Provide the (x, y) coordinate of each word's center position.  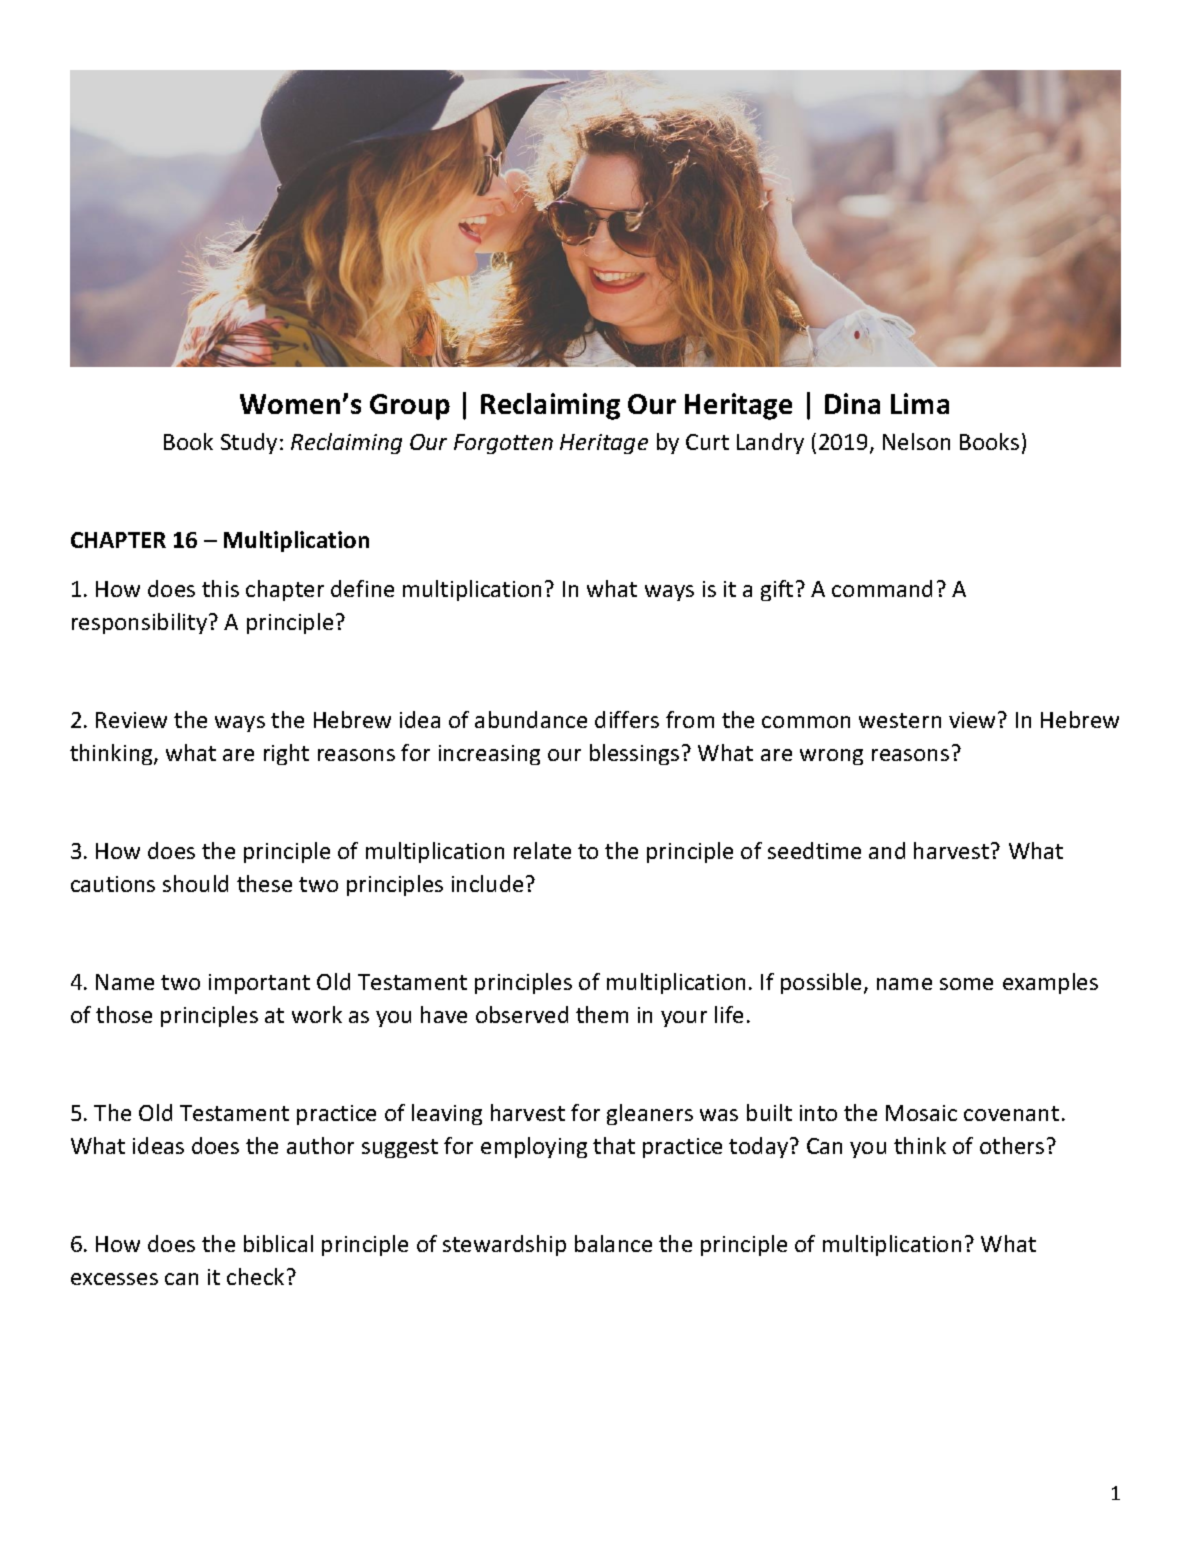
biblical (278, 1243)
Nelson (916, 441)
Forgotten (503, 444)
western (900, 720)
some (966, 984)
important (259, 984)
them (602, 1014)
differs (627, 719)
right (286, 754)
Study (249, 443)
